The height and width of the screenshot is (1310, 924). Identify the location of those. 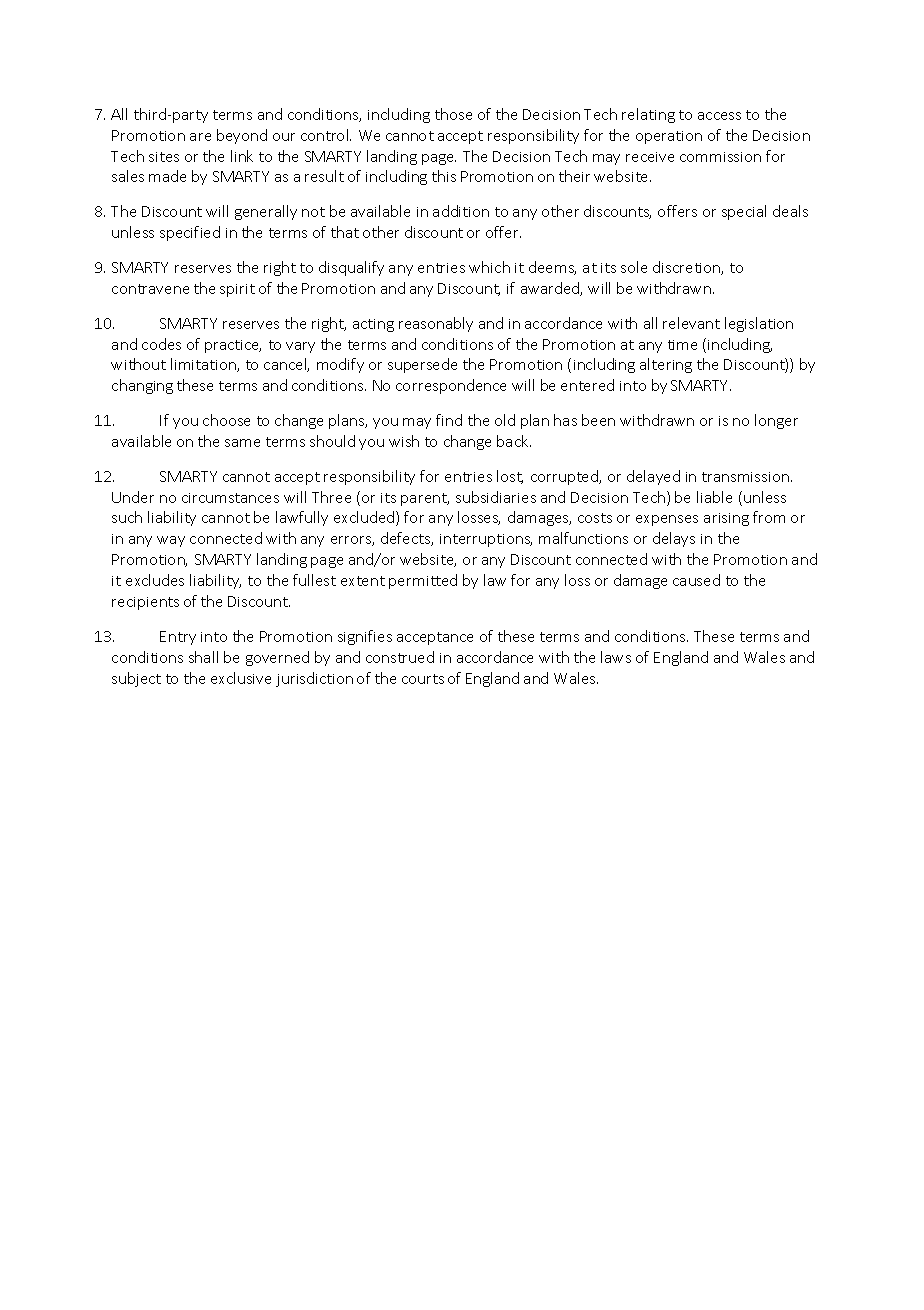
(453, 114).
